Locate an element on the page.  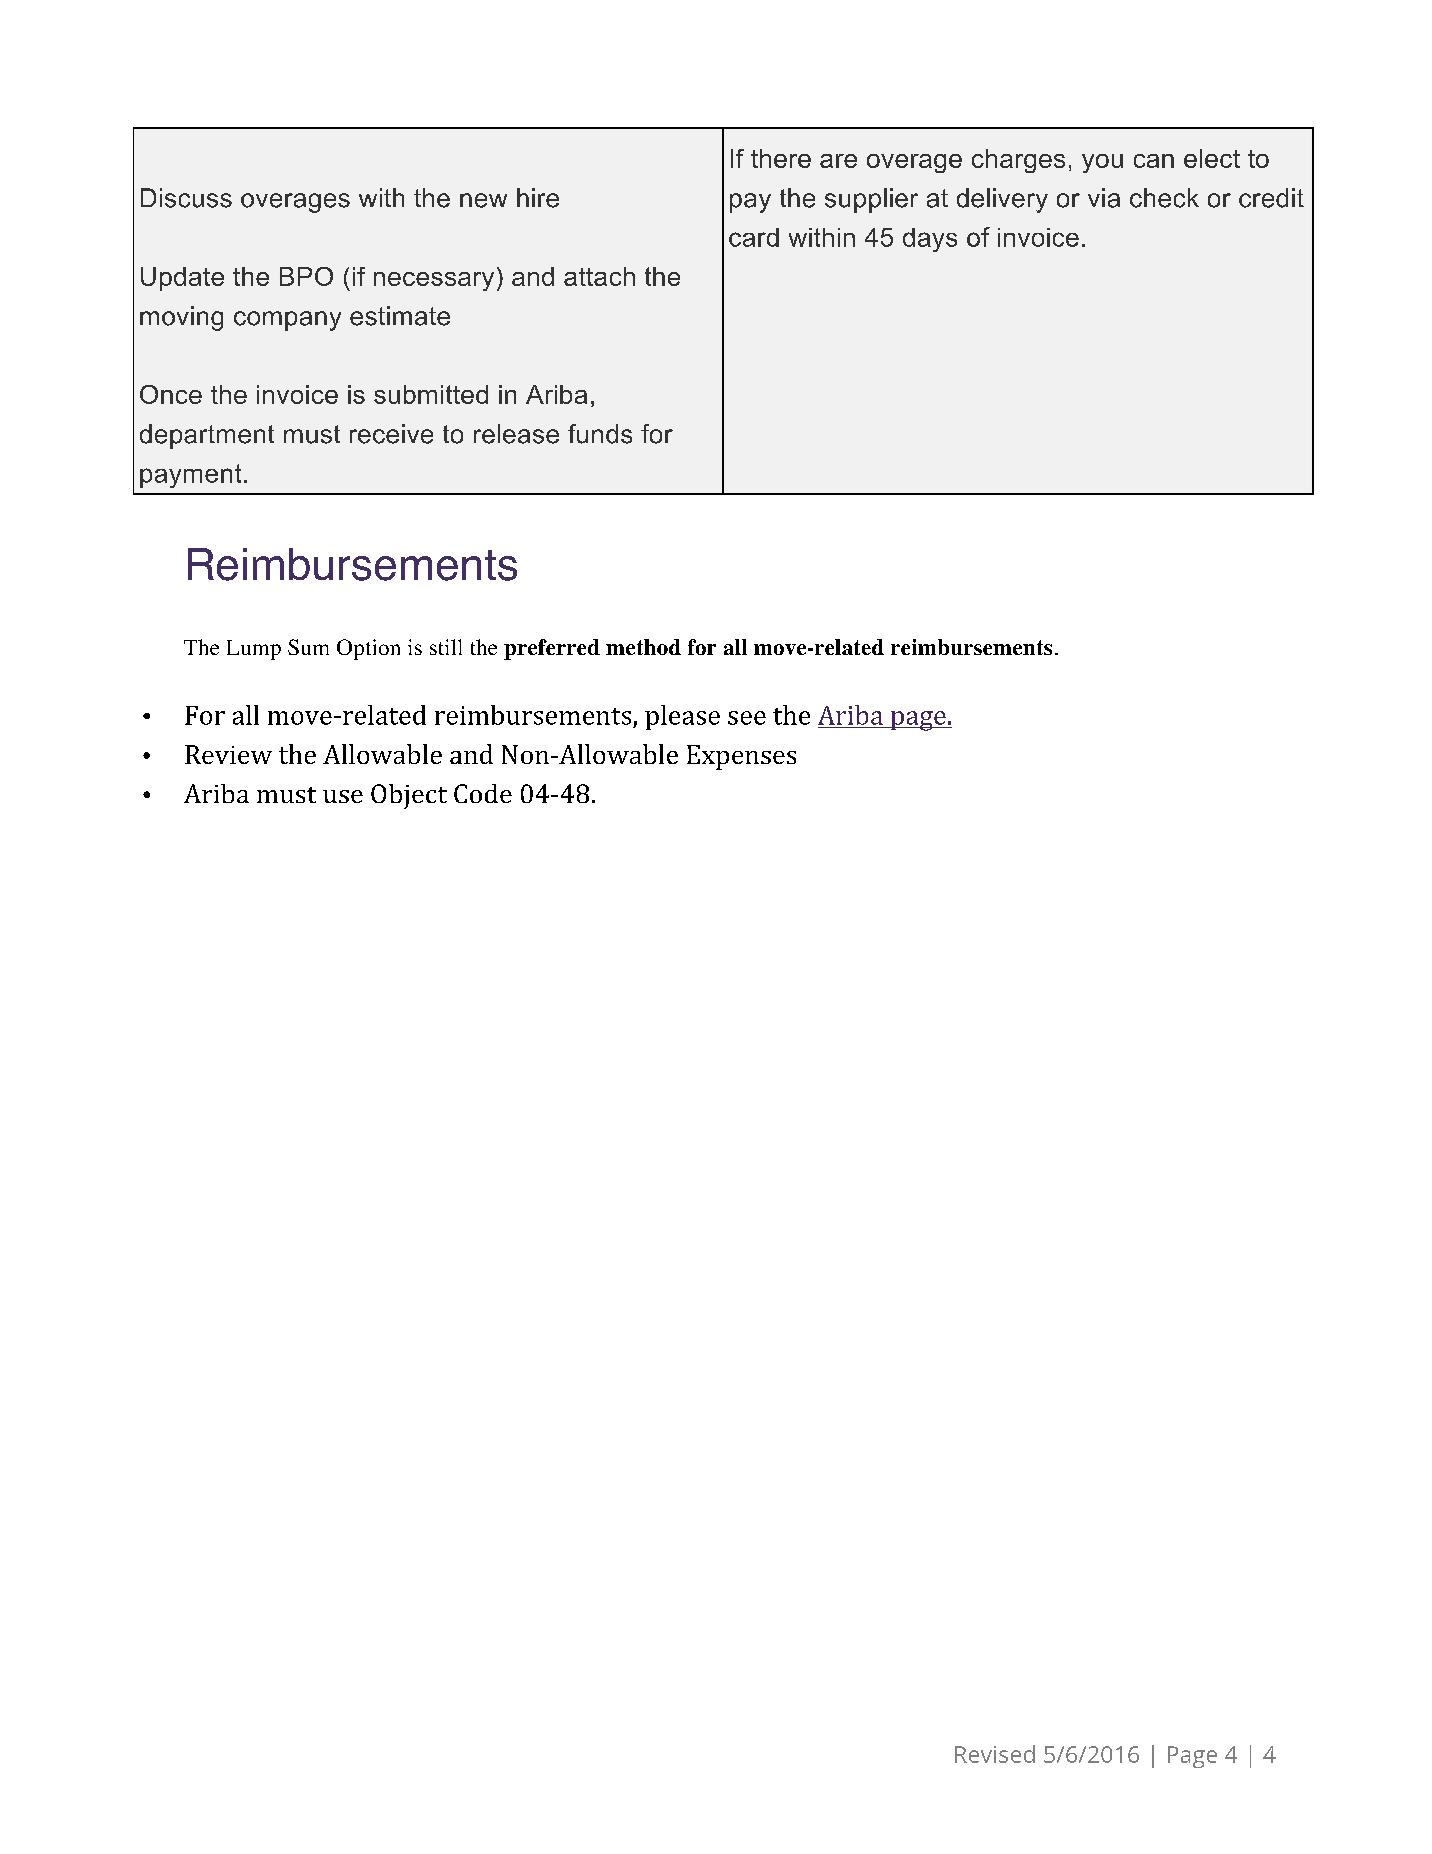
funds is located at coordinates (600, 434).
